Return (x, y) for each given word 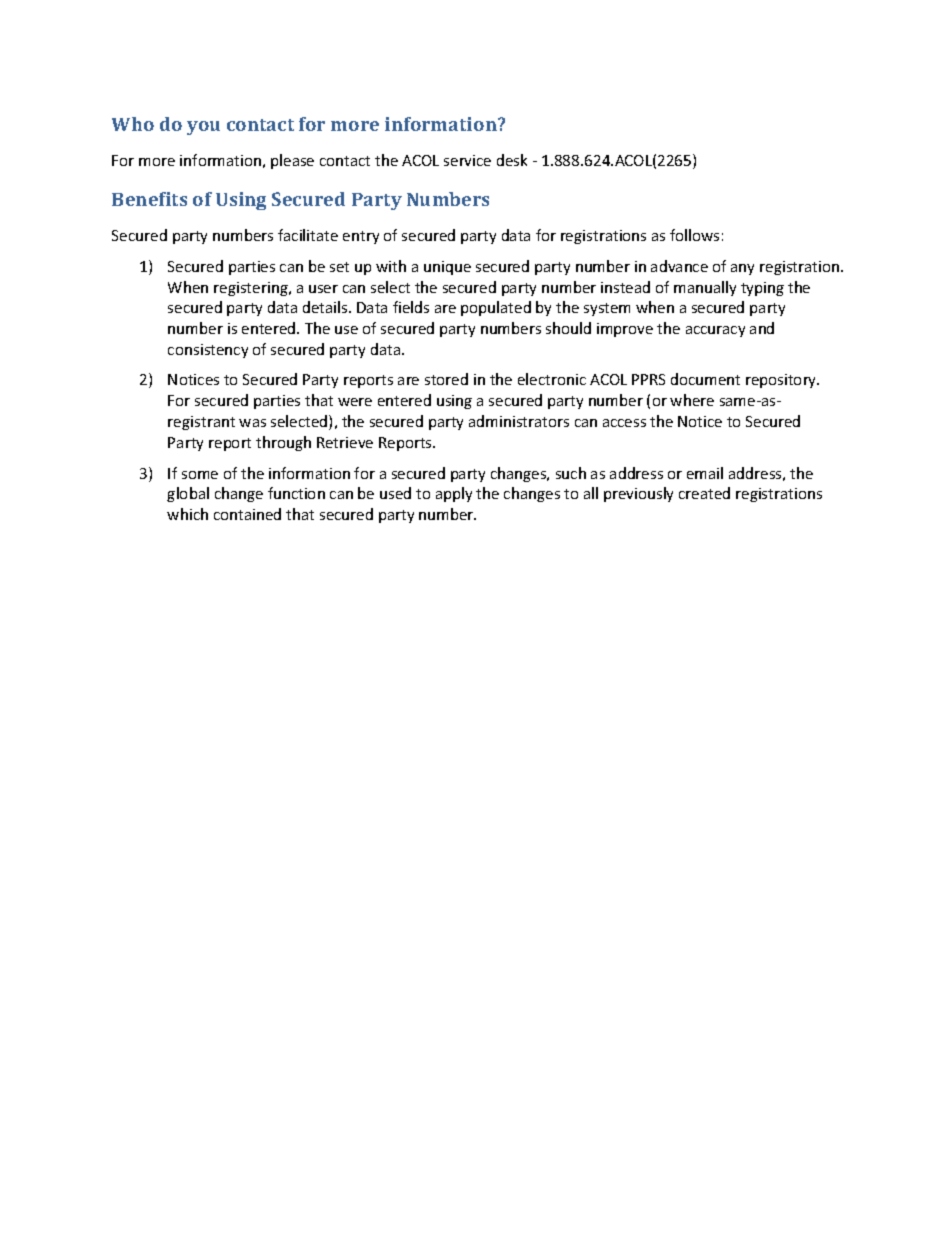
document (705, 379)
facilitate (308, 235)
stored (446, 379)
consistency (208, 351)
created (704, 493)
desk (512, 160)
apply (454, 494)
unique (447, 268)
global (188, 494)
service (467, 160)
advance (679, 266)
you (203, 128)
